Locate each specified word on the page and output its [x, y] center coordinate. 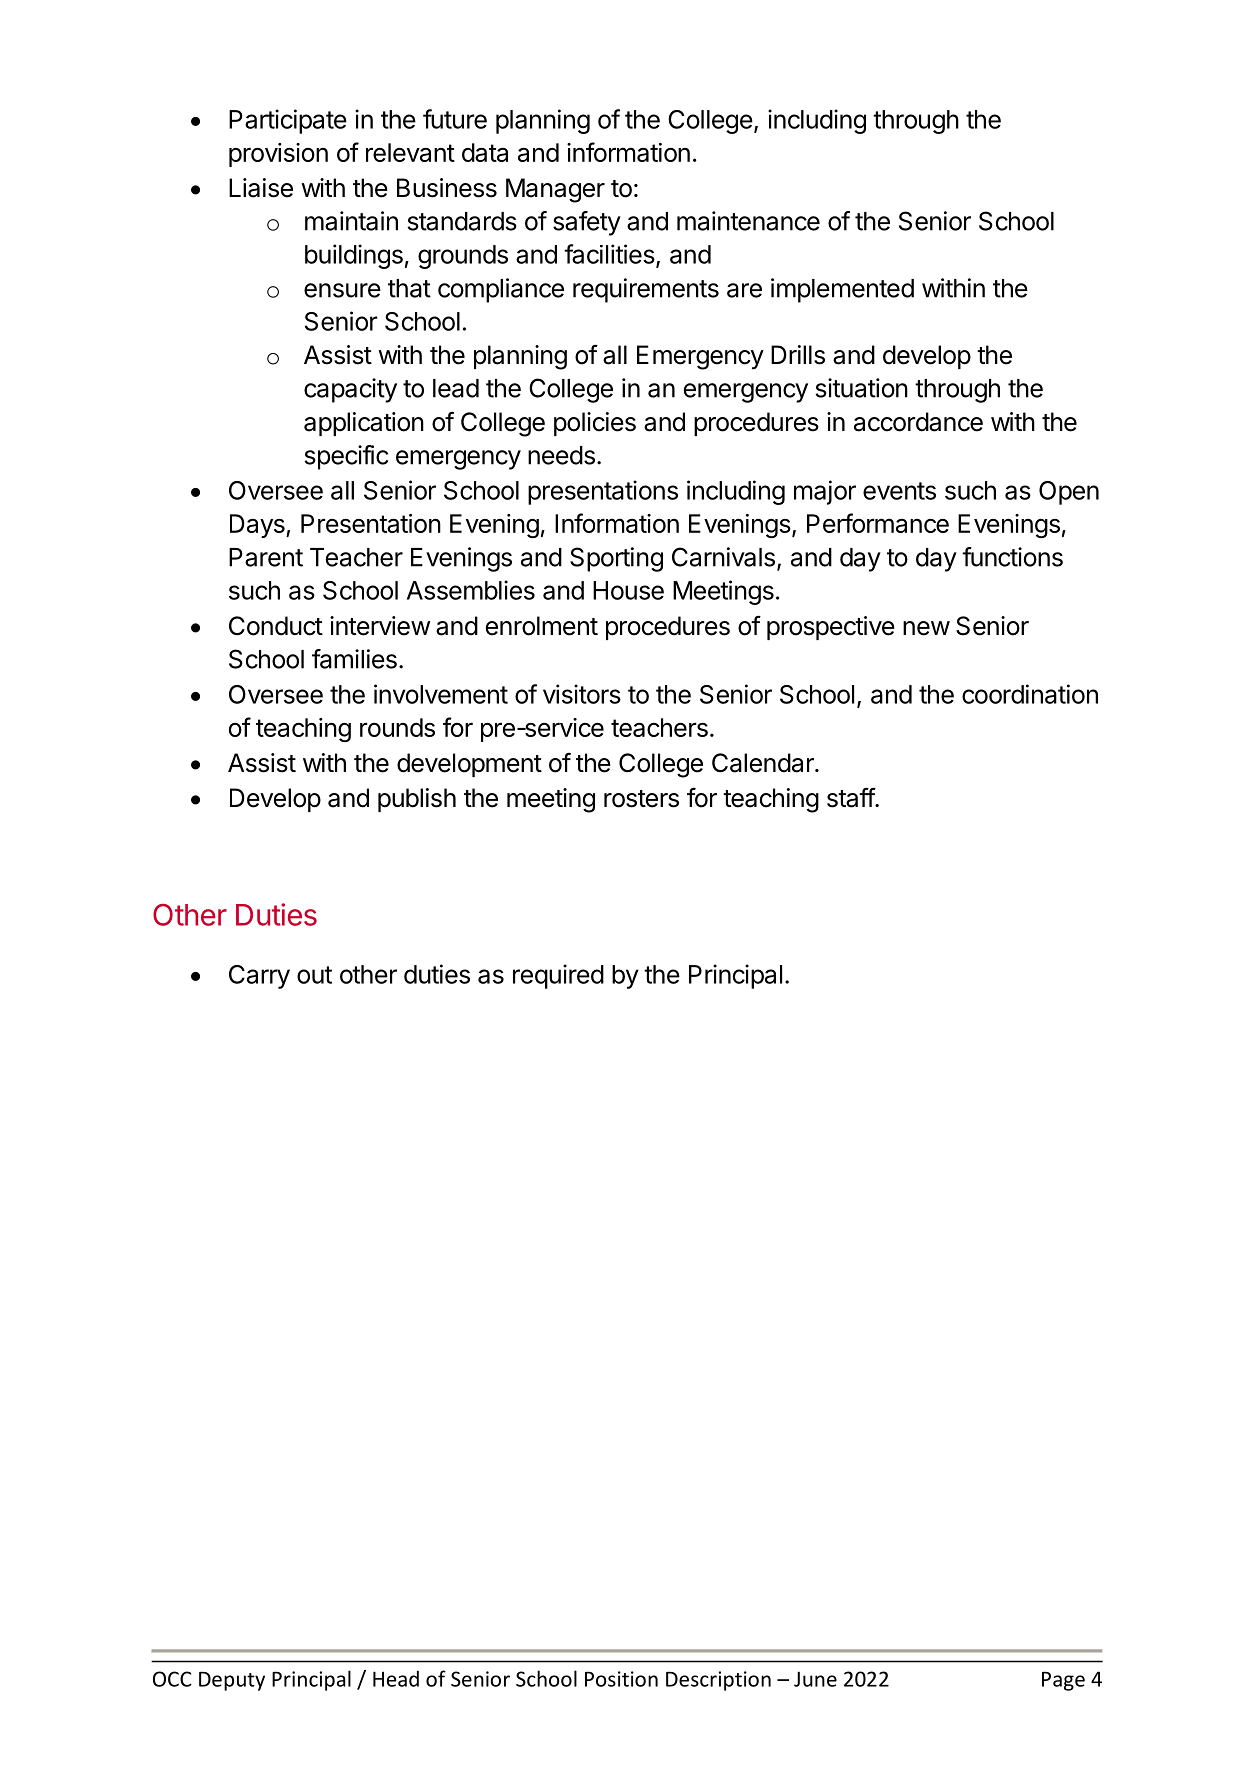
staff [851, 797]
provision [278, 155]
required [558, 976]
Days [258, 526]
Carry [259, 977]
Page [1063, 1681]
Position [621, 1679]
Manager [555, 190]
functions [1012, 557]
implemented [842, 290]
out [314, 975]
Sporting [616, 559]
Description [718, 1681]
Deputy [232, 1681]
